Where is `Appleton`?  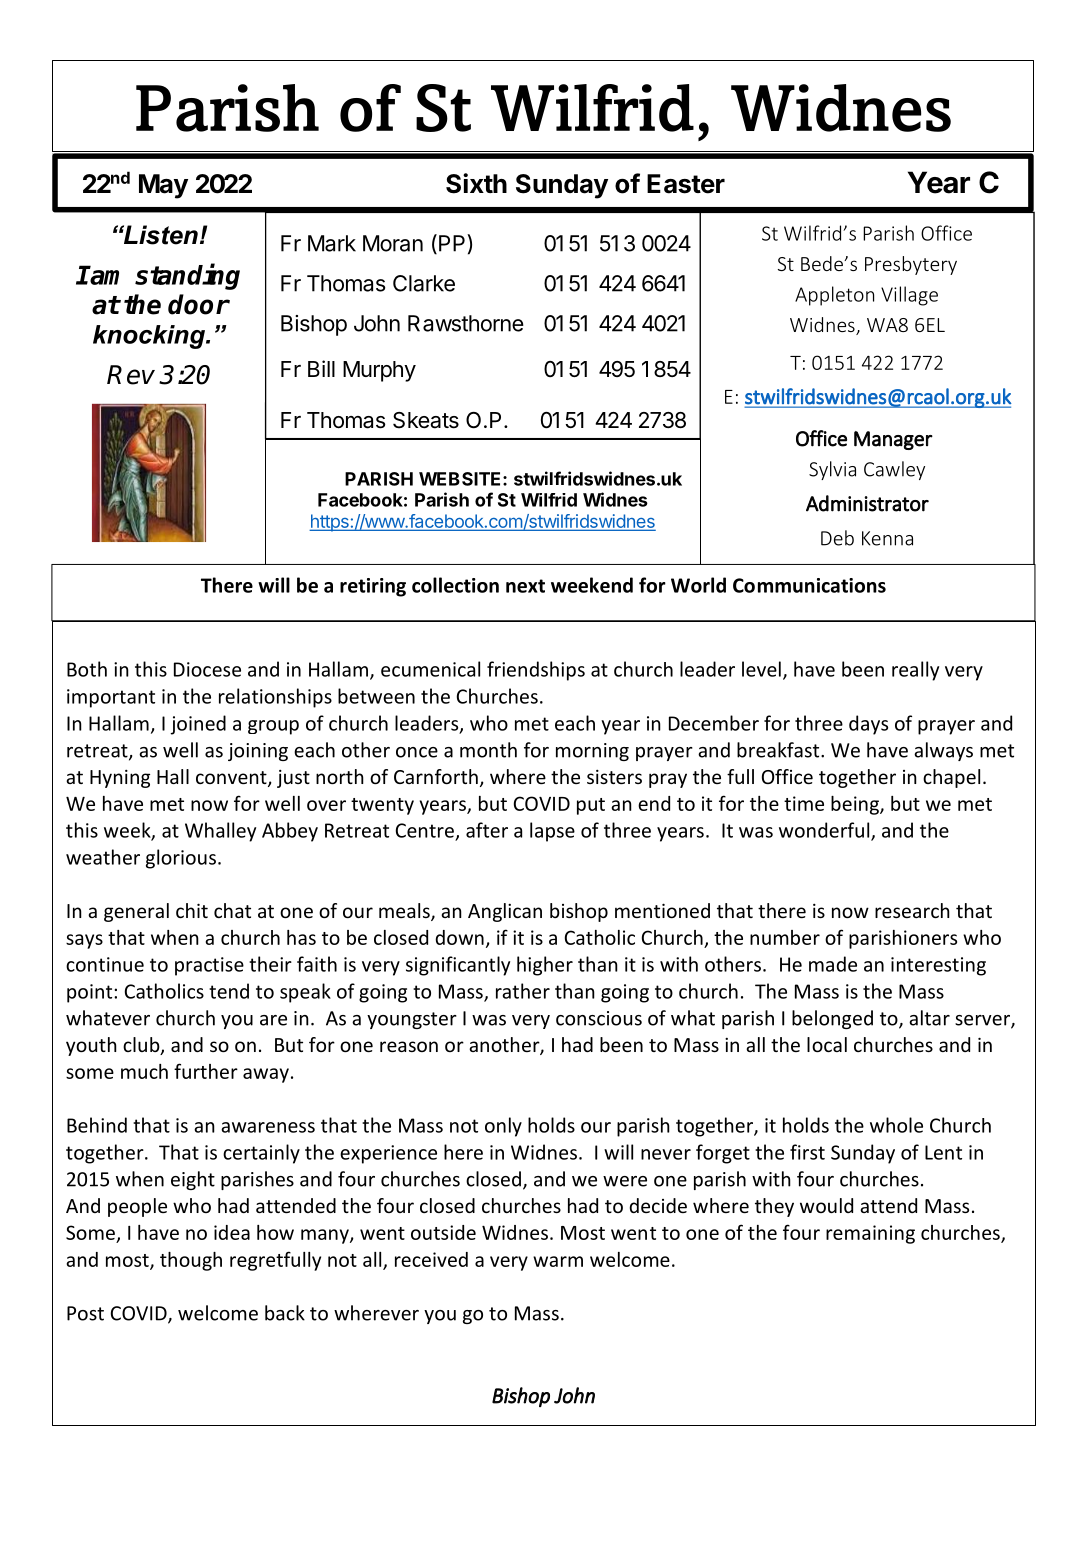
Appleton is located at coordinates (834, 296).
